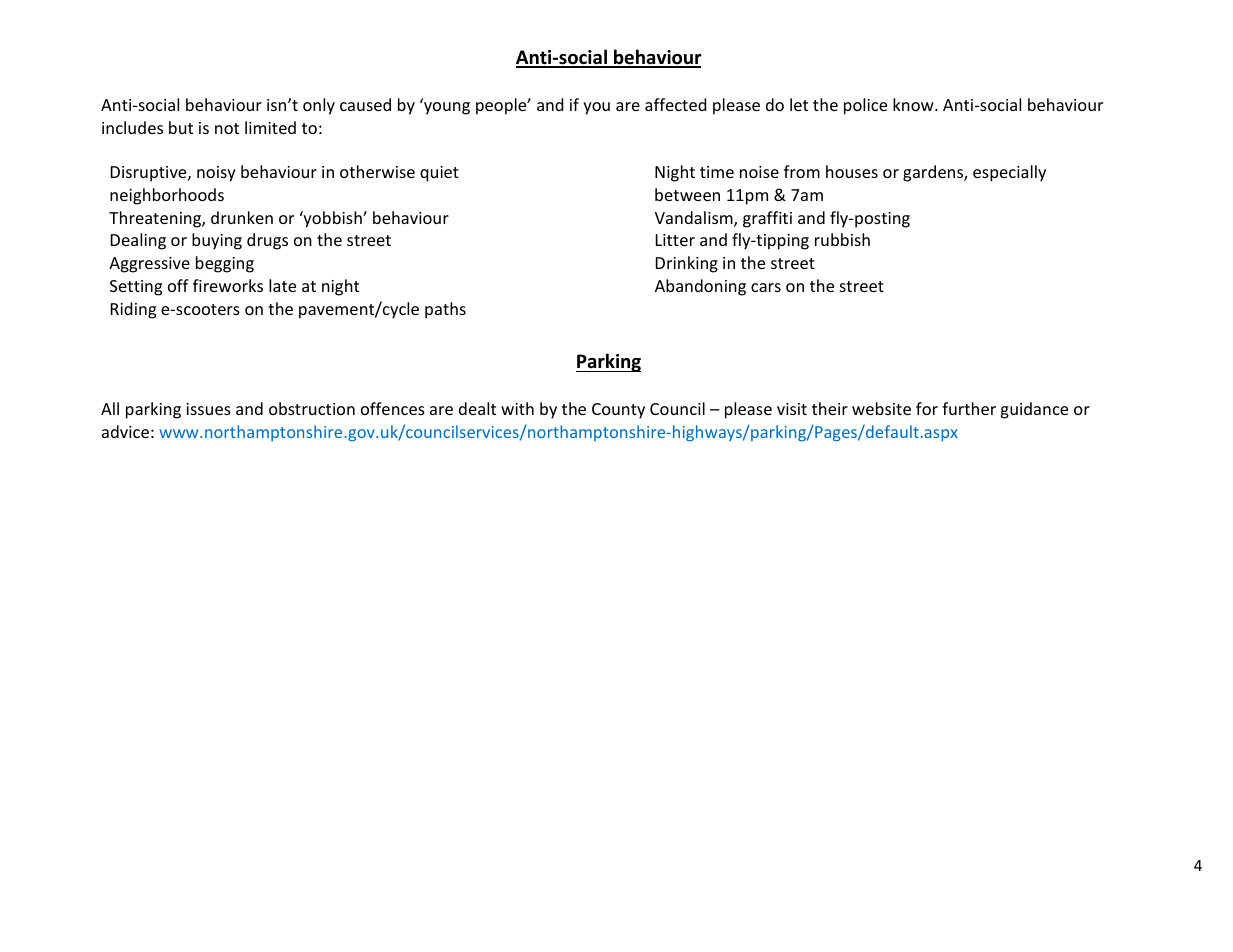 The image size is (1233, 952). What do you see at coordinates (687, 264) in the page?
I see `Drinking` at bounding box center [687, 264].
